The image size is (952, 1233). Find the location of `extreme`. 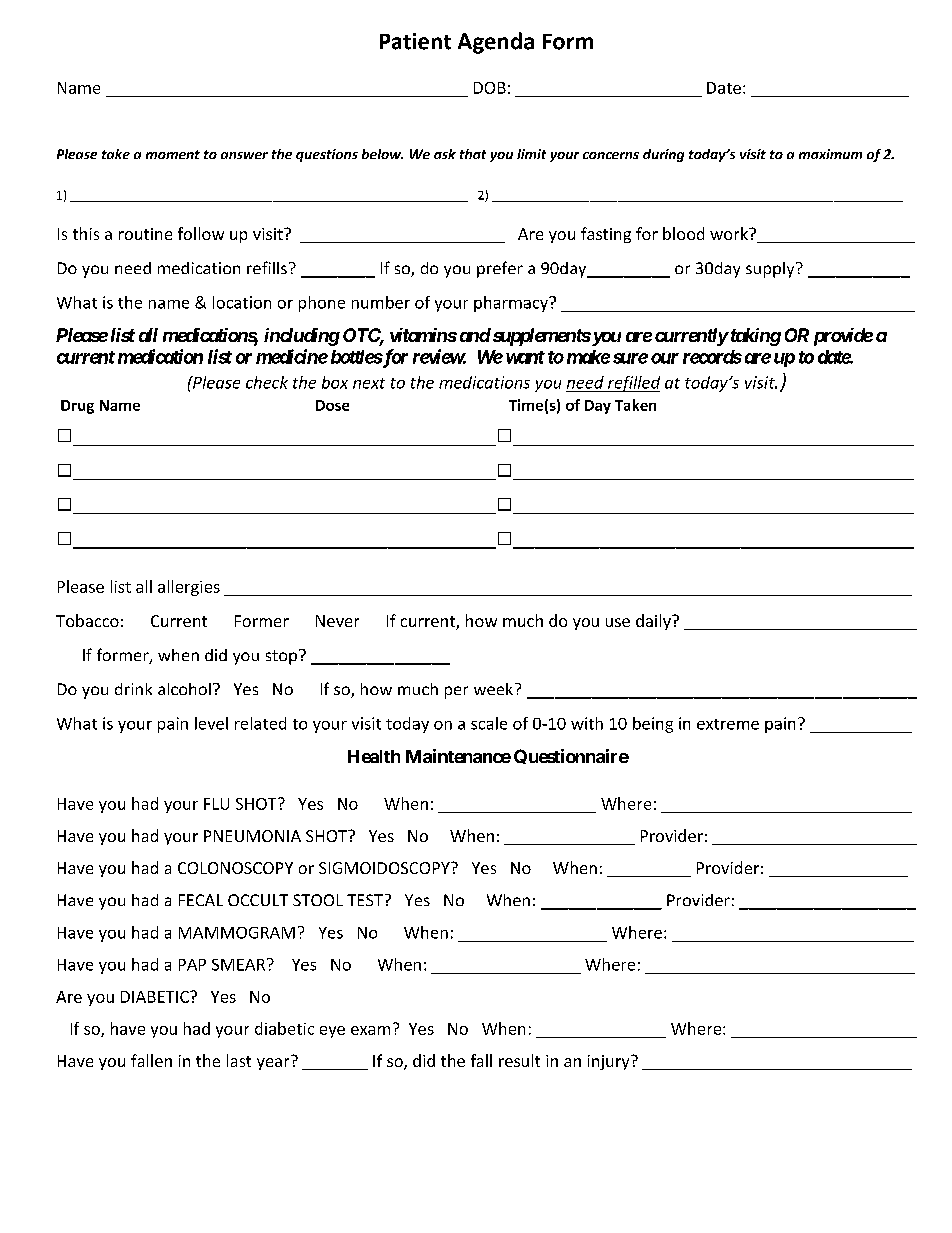

extreme is located at coordinates (728, 724).
